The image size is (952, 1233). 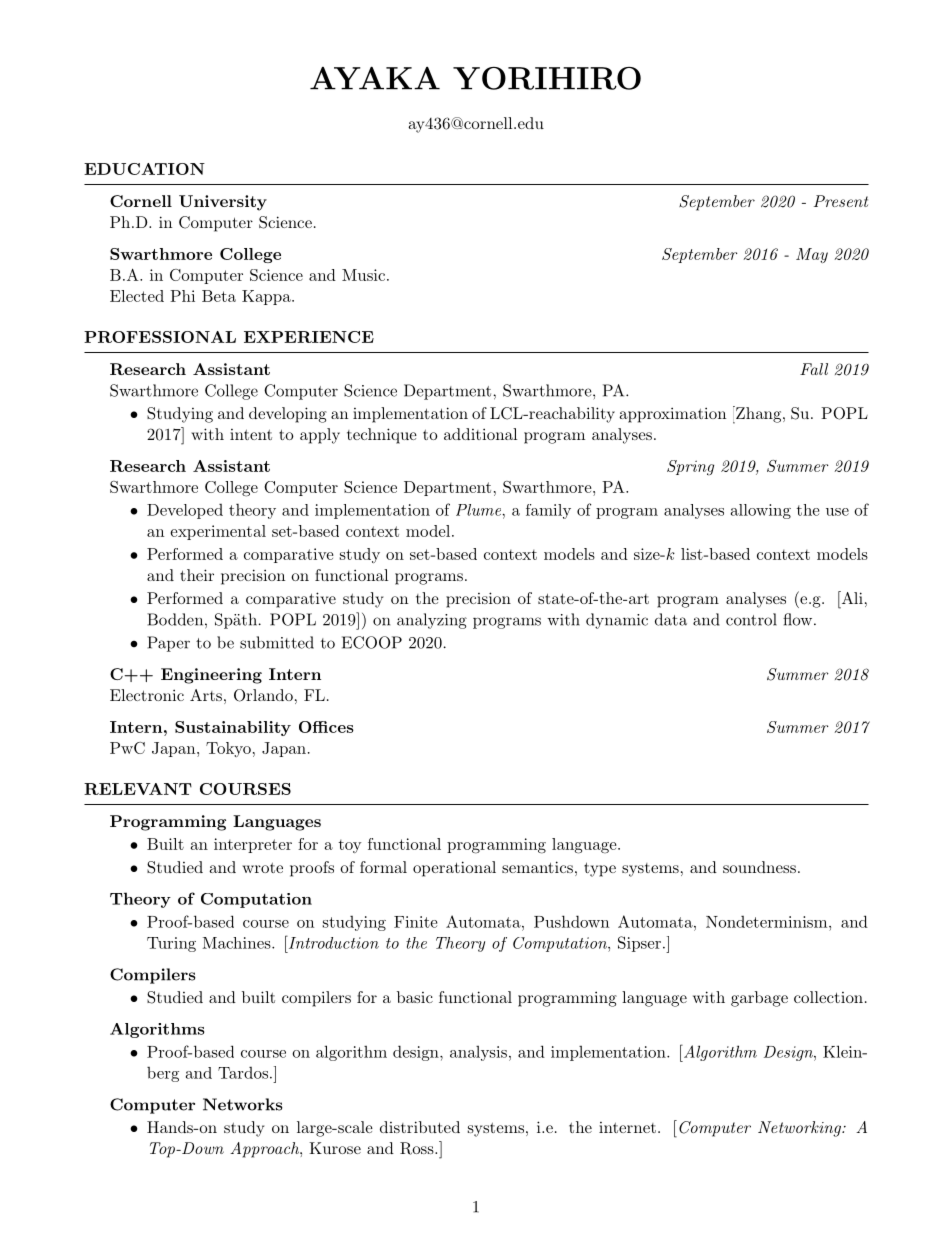 I want to click on additional, so click(x=480, y=434).
